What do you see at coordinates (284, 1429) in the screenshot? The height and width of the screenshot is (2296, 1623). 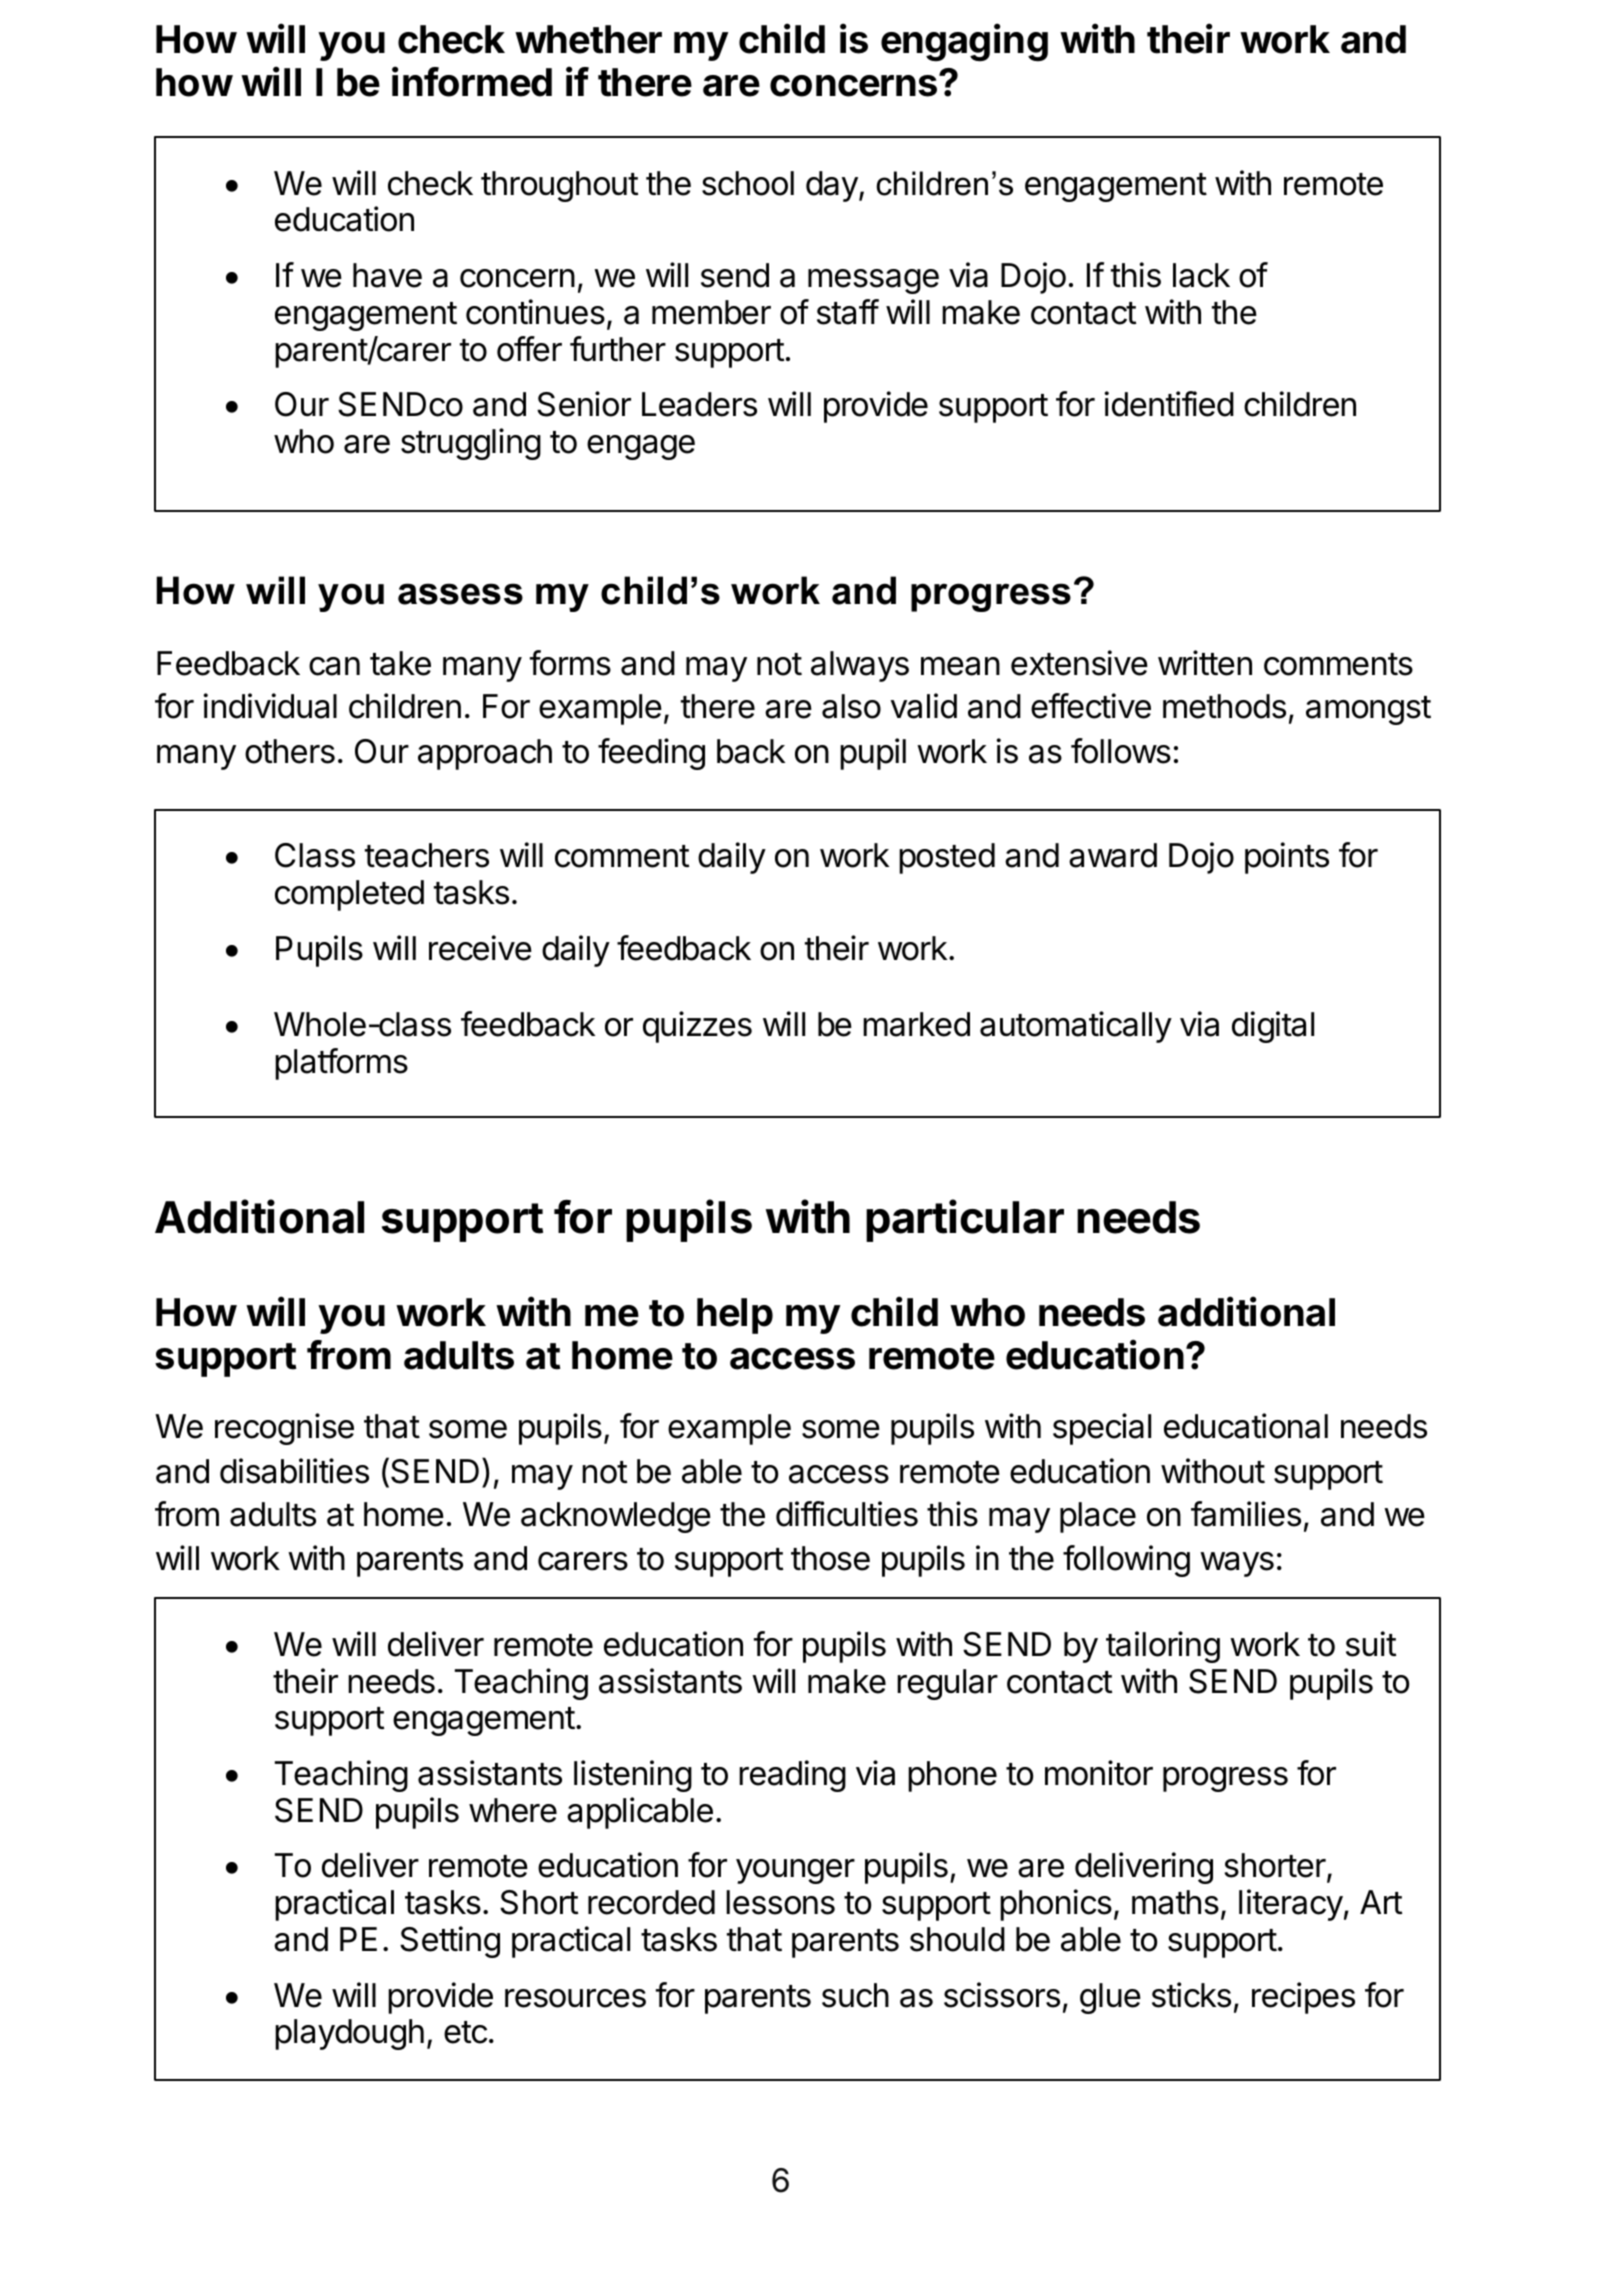 I see `recognise` at bounding box center [284, 1429].
